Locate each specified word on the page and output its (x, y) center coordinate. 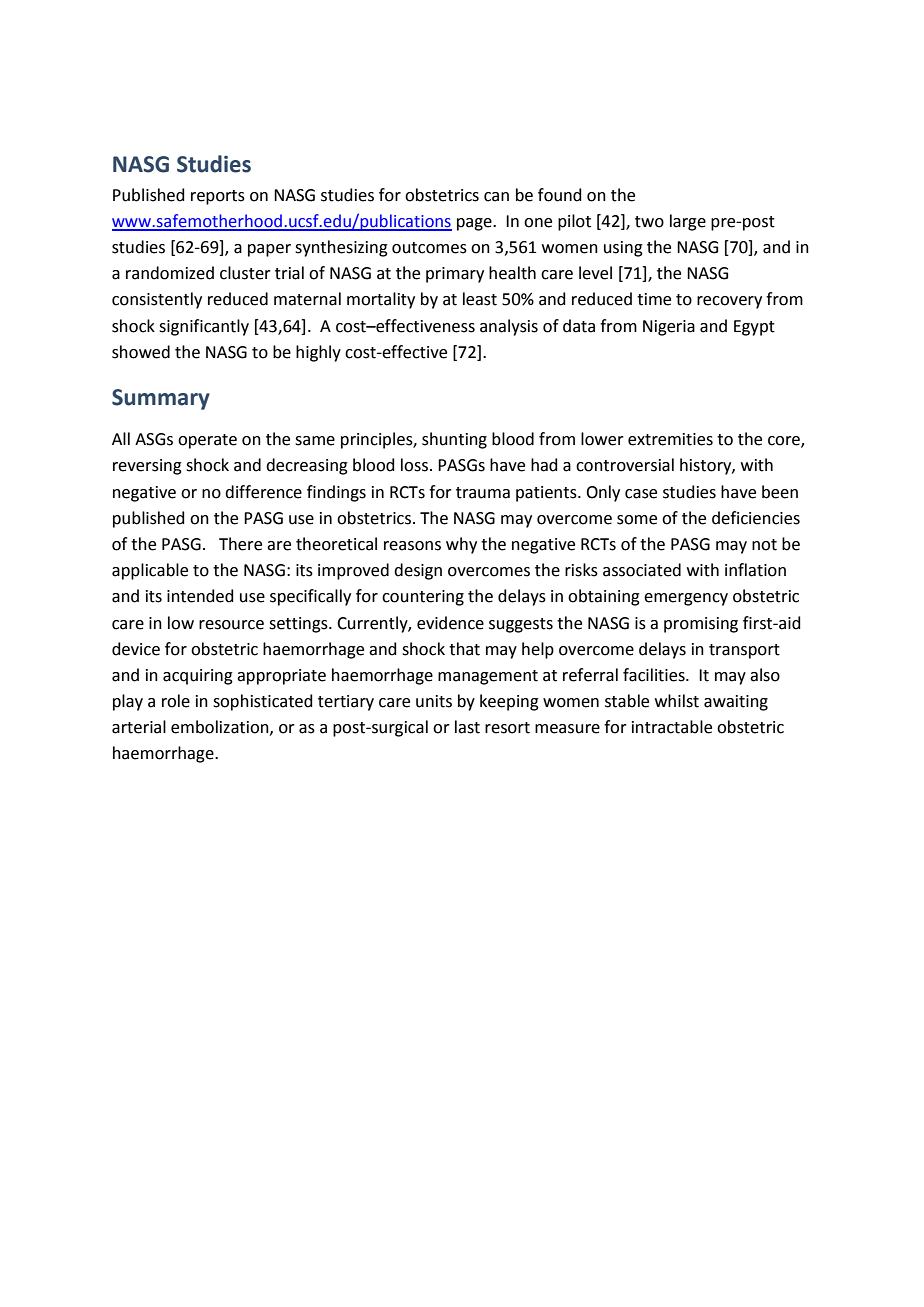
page (475, 224)
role (176, 701)
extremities (670, 439)
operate (207, 441)
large (688, 222)
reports (218, 197)
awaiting (736, 703)
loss (414, 465)
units (434, 701)
